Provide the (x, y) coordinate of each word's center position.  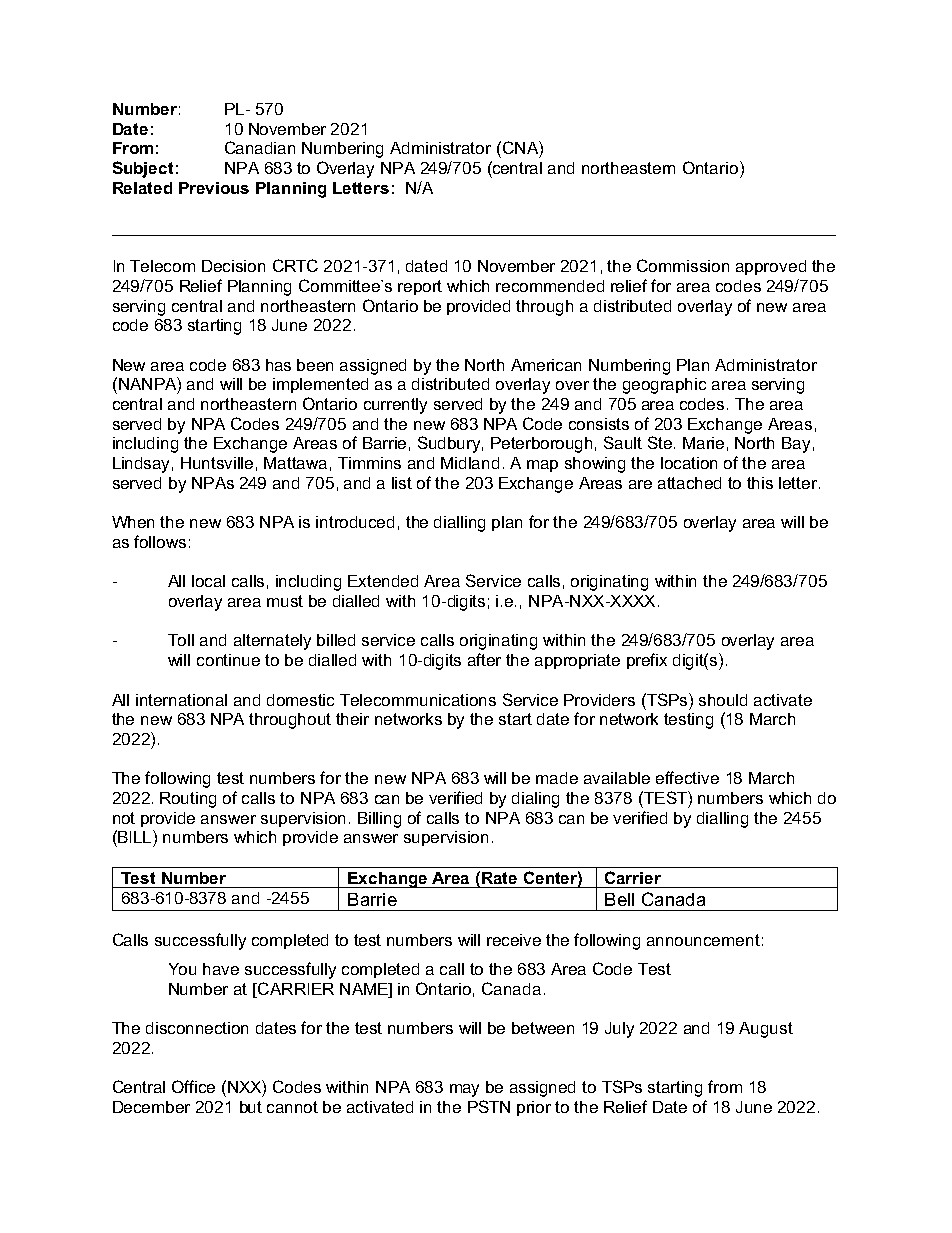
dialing (535, 800)
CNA (520, 147)
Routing (188, 800)
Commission (683, 265)
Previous (214, 188)
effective (687, 777)
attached (689, 483)
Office (193, 1086)
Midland (470, 463)
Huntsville (217, 463)
